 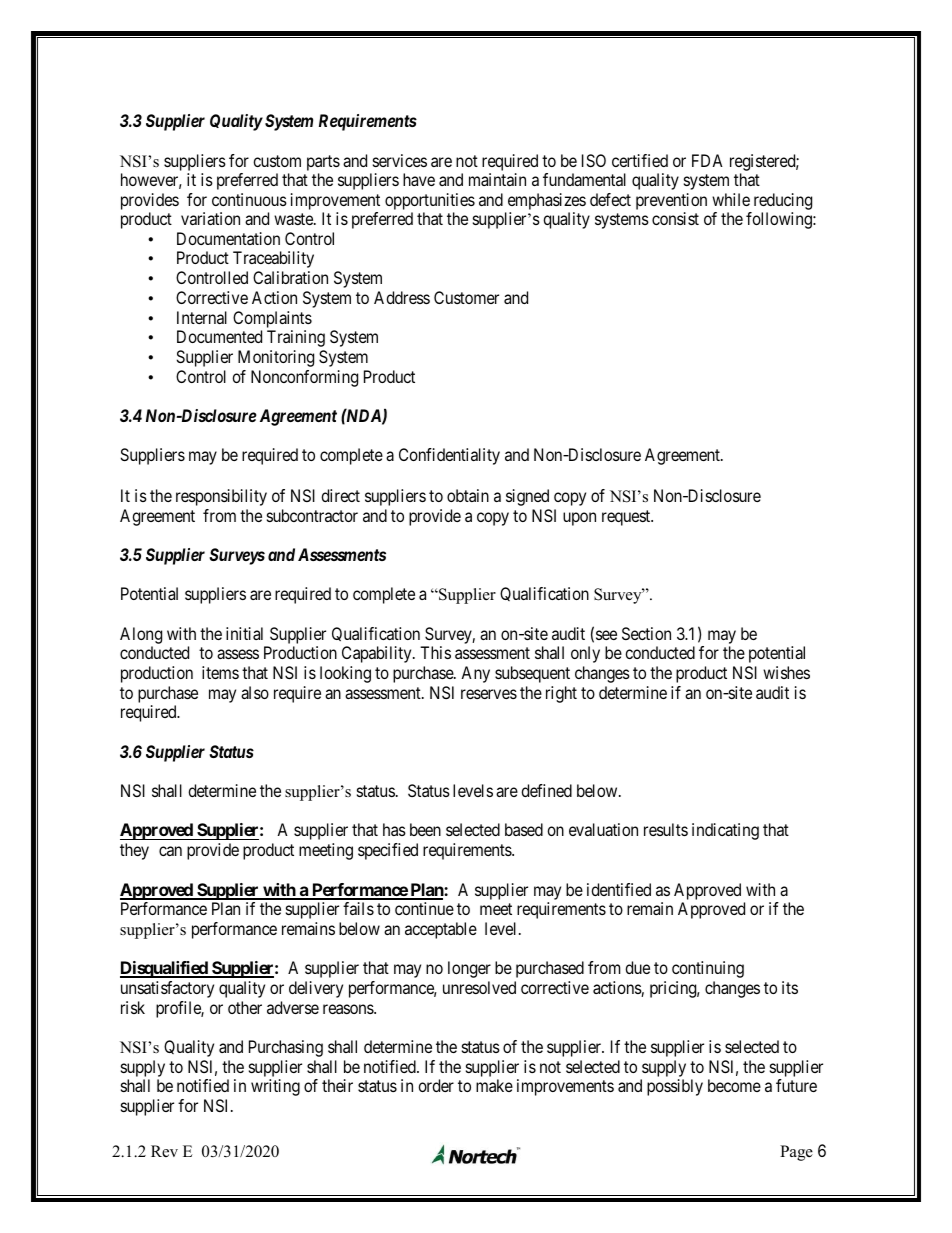 I want to click on items, so click(x=220, y=672).
